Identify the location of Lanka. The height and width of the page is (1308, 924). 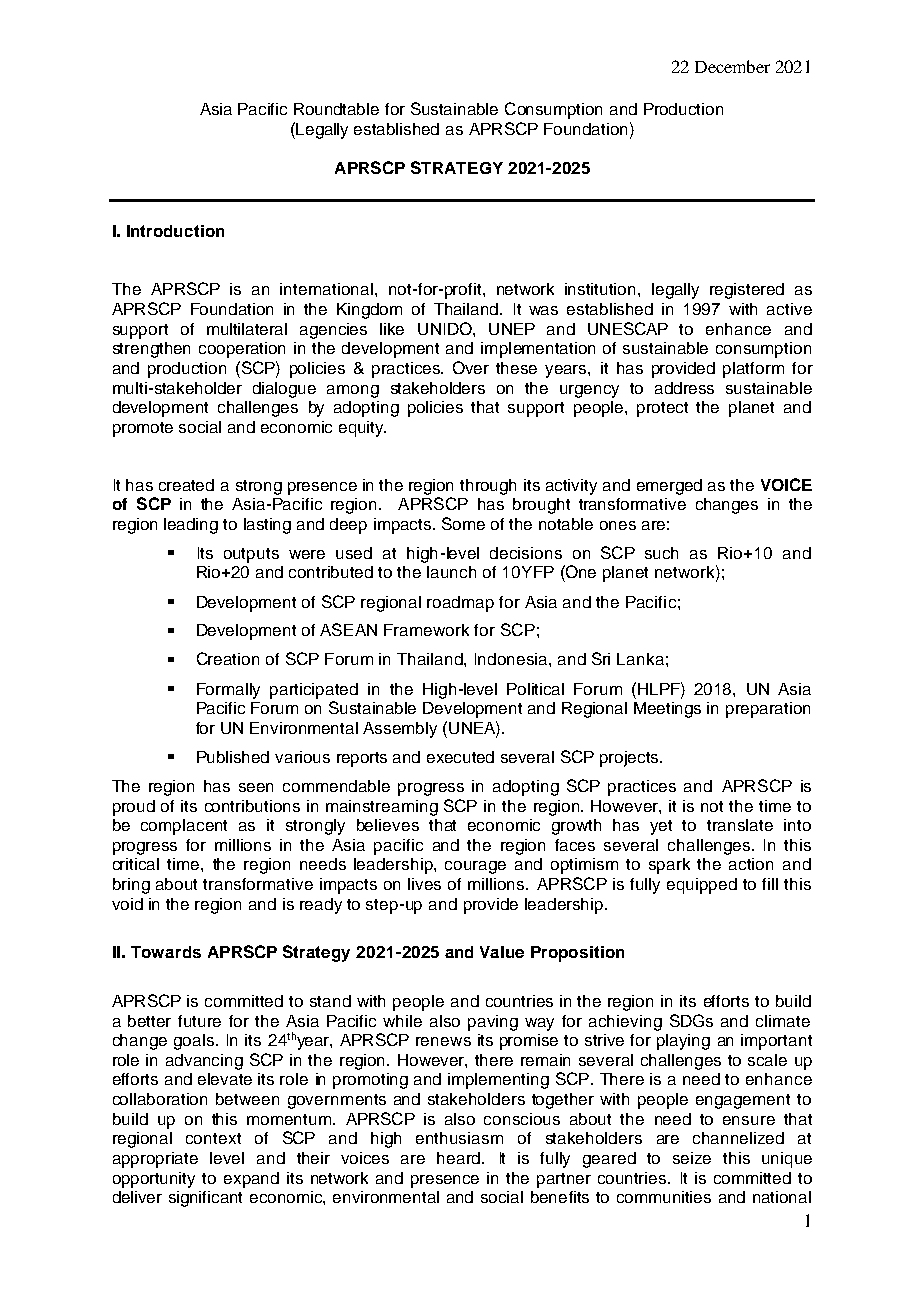
(640, 659).
